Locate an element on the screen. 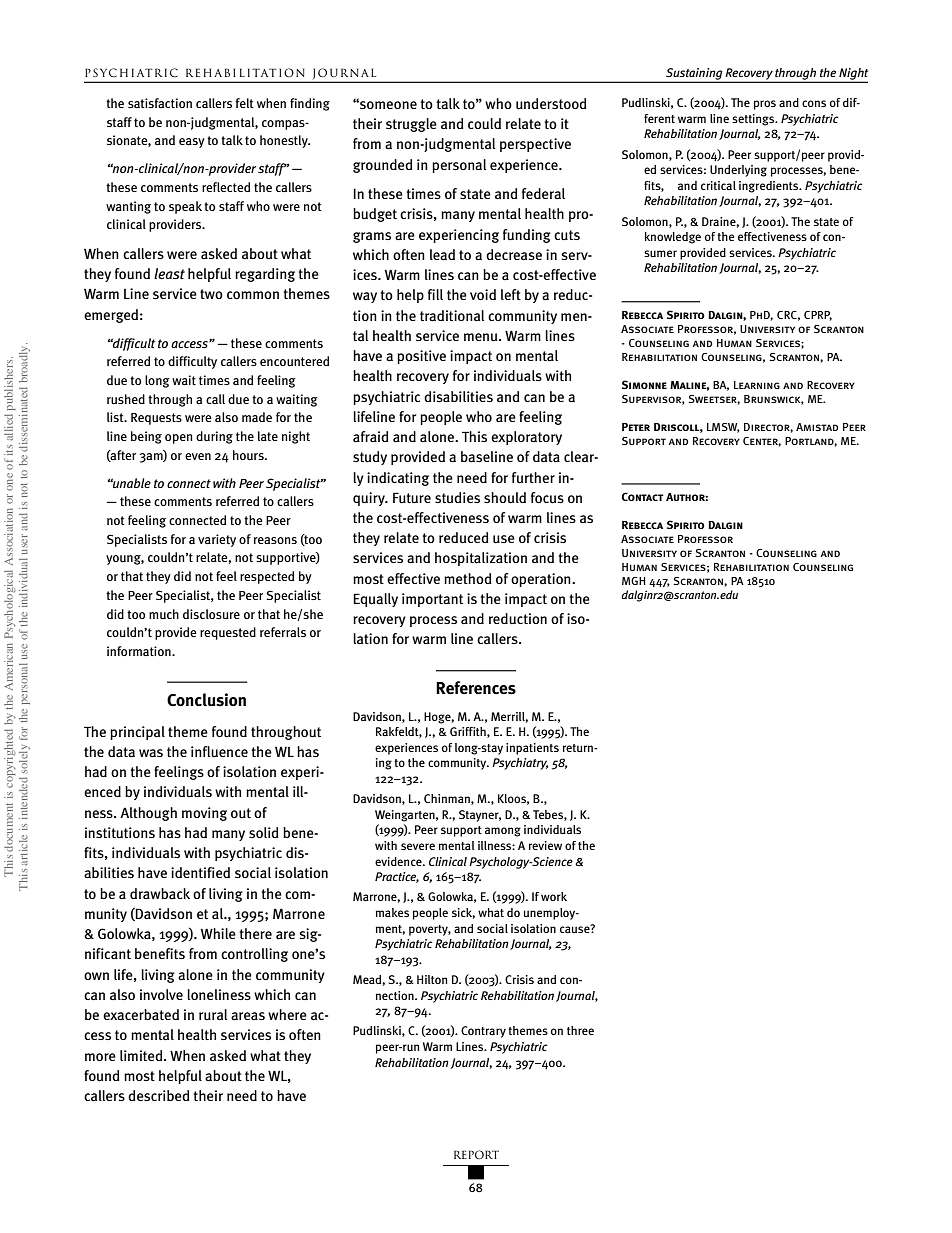 This screenshot has height=1233, width=952. positive is located at coordinates (421, 357).
